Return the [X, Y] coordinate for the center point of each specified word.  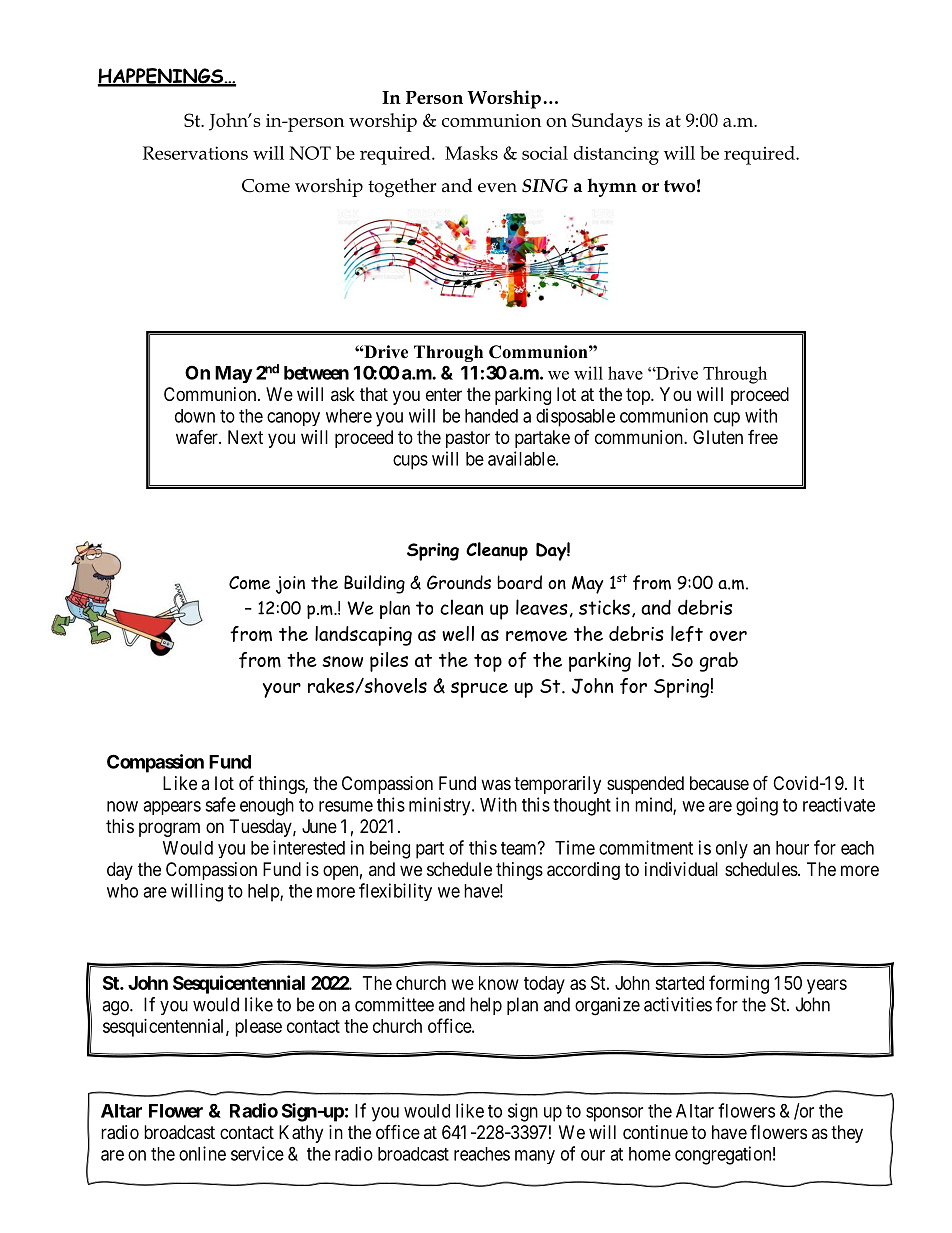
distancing [616, 155]
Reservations [195, 153]
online [202, 1153]
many [535, 1157]
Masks [471, 153]
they [847, 1134]
